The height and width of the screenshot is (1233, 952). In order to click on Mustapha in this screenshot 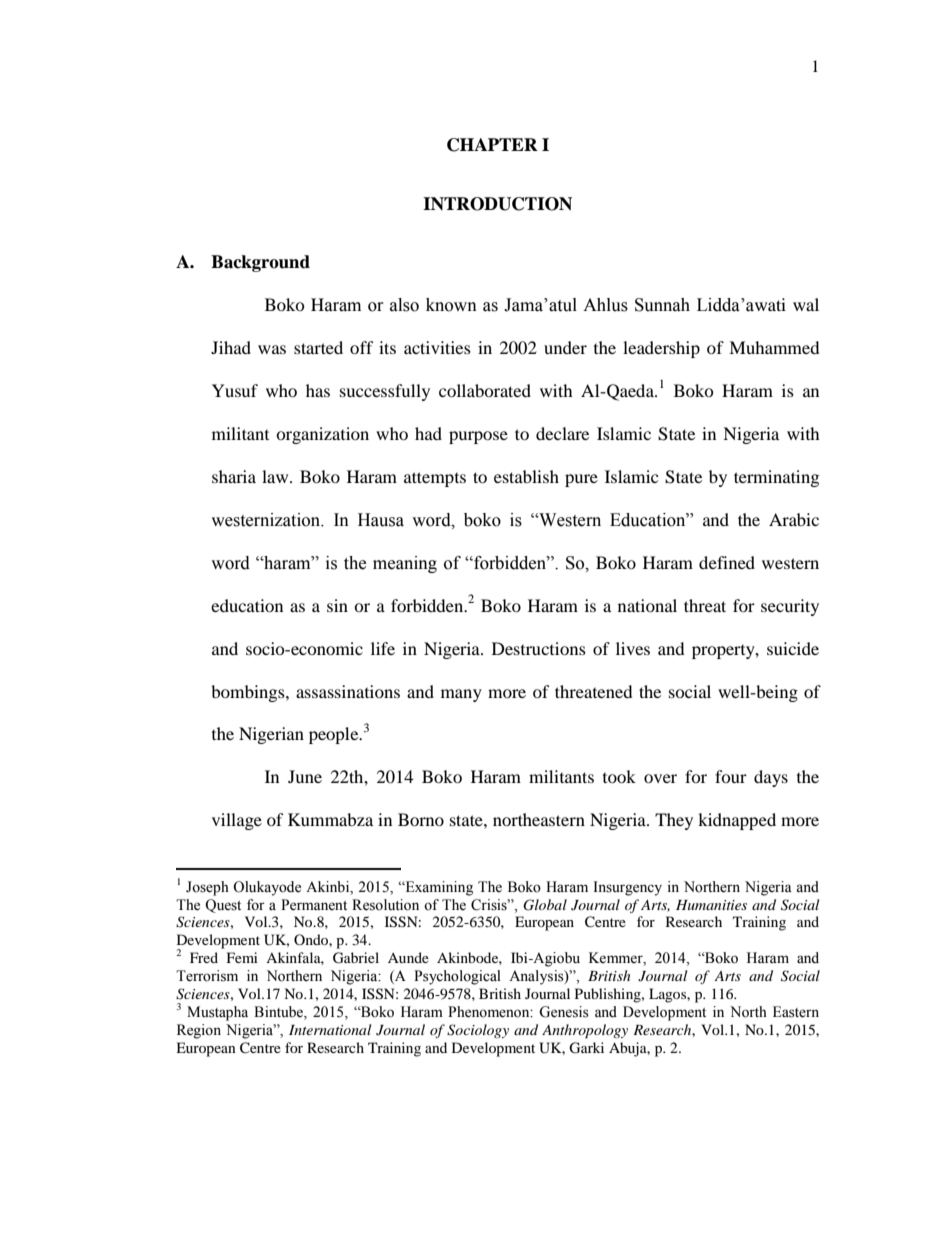, I will do `click(217, 1013)`.
